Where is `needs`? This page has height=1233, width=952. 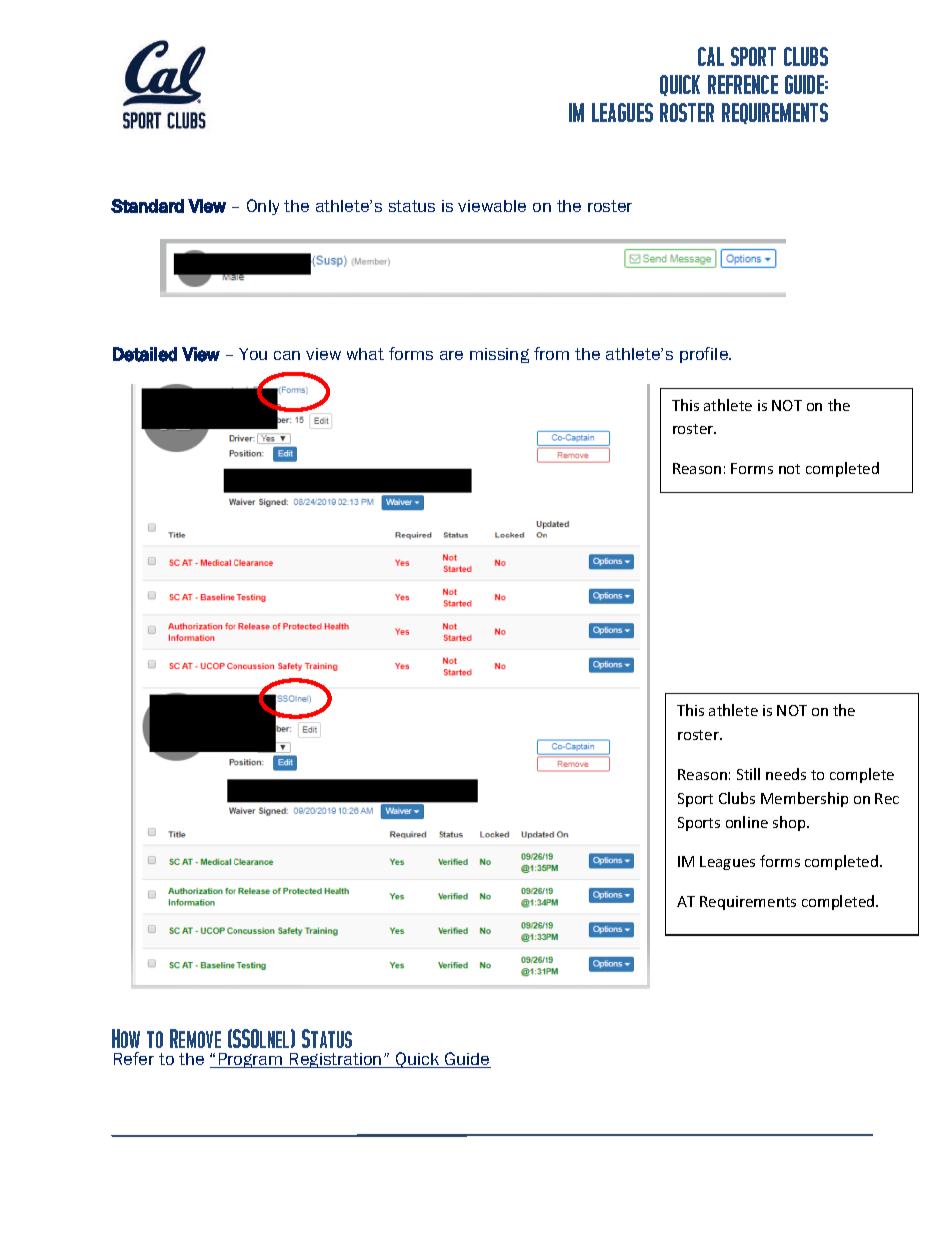
needs is located at coordinates (786, 774).
